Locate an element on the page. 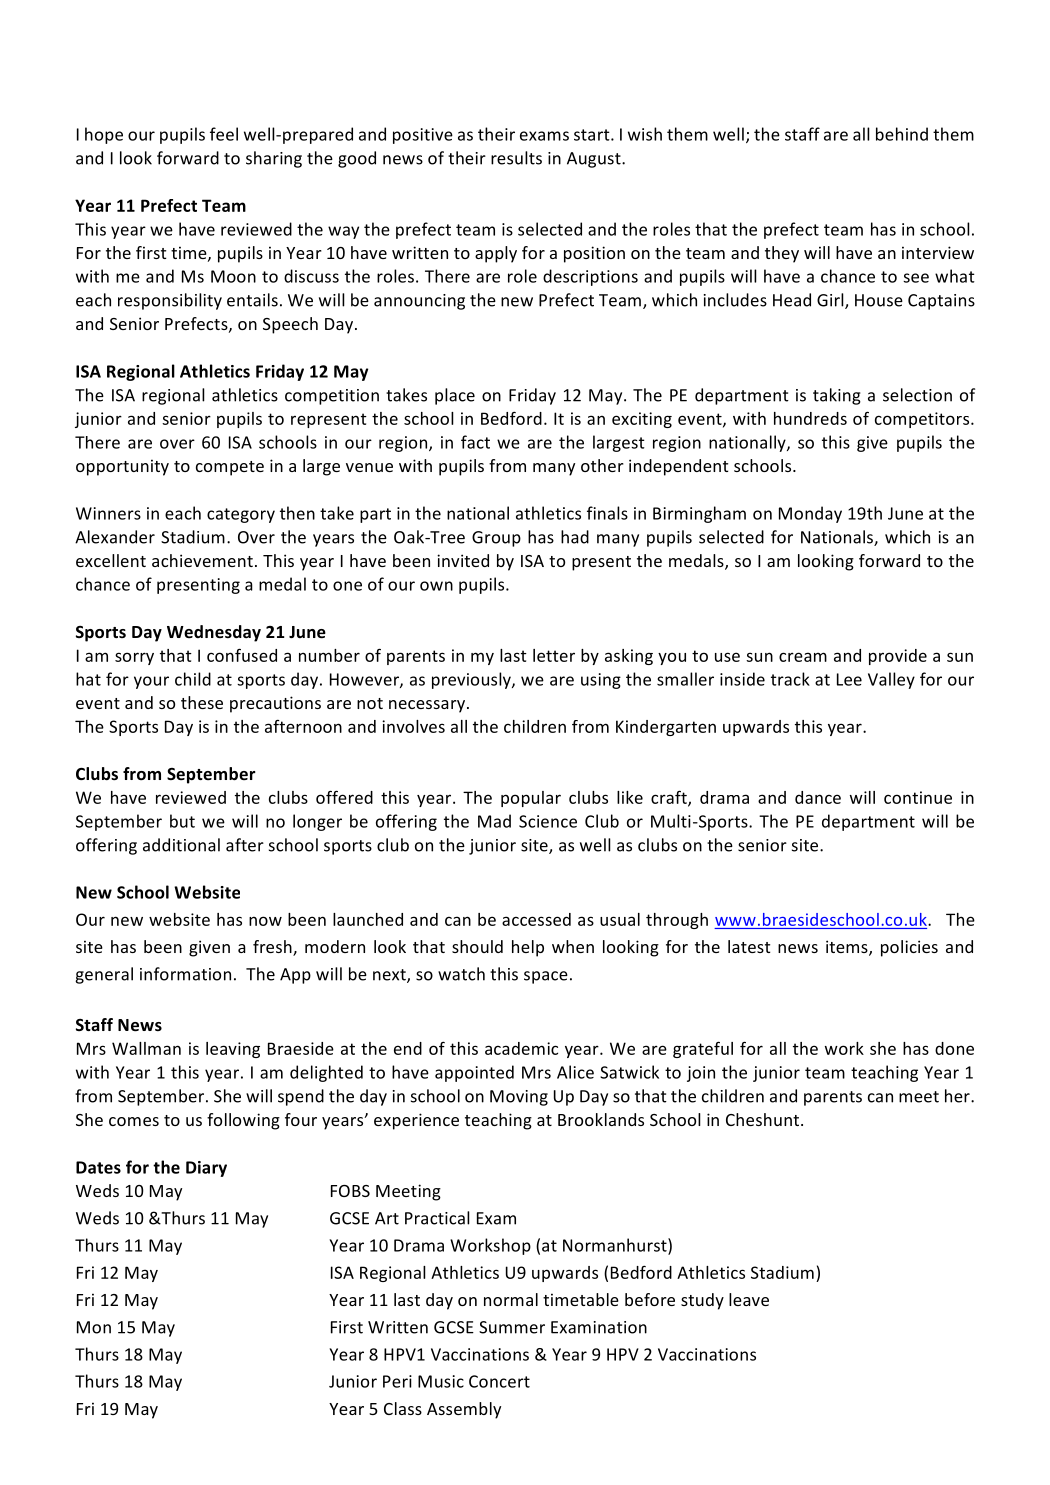  items is located at coordinates (848, 948).
